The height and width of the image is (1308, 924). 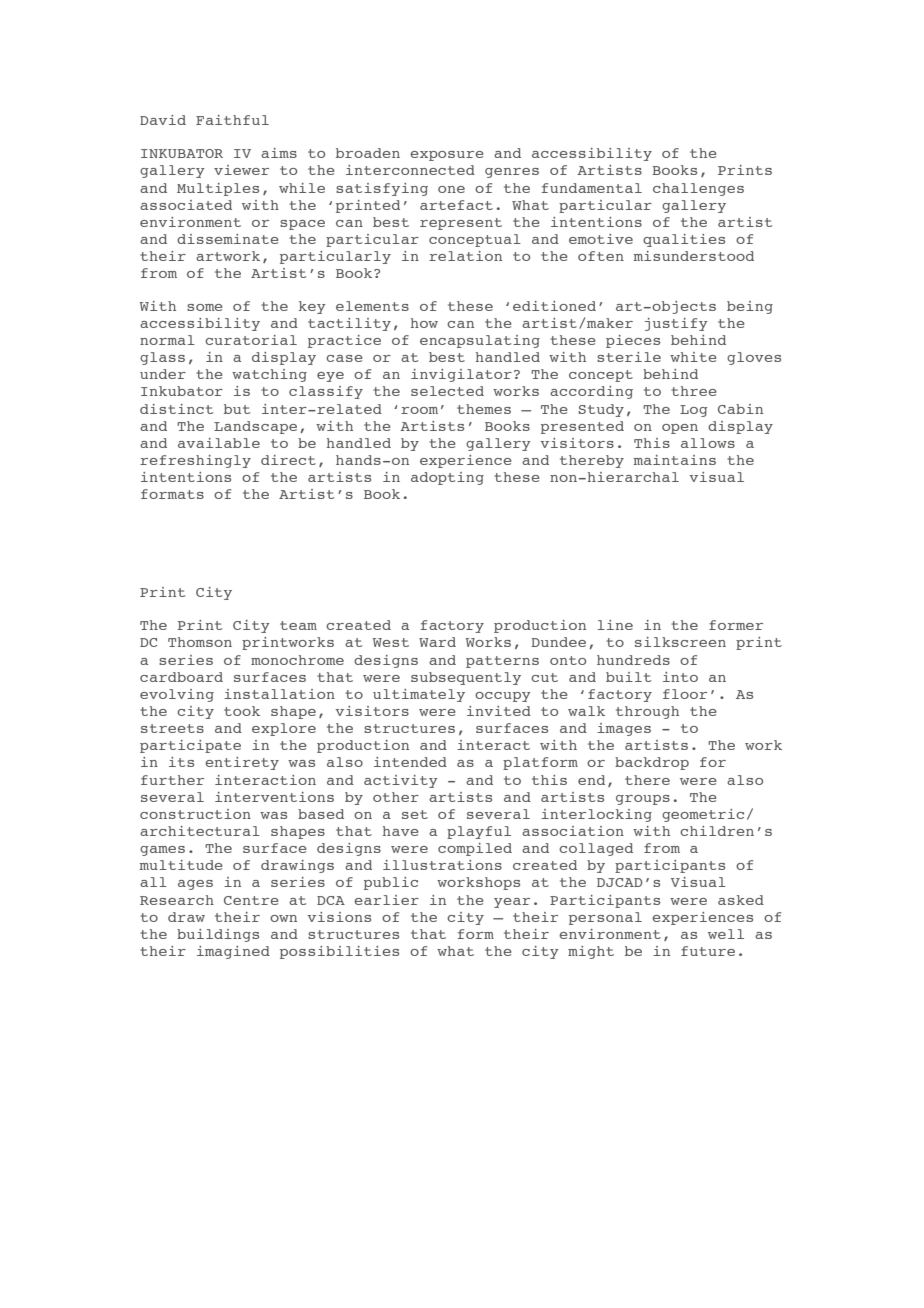 What do you see at coordinates (499, 711) in the image?
I see `invited` at bounding box center [499, 711].
